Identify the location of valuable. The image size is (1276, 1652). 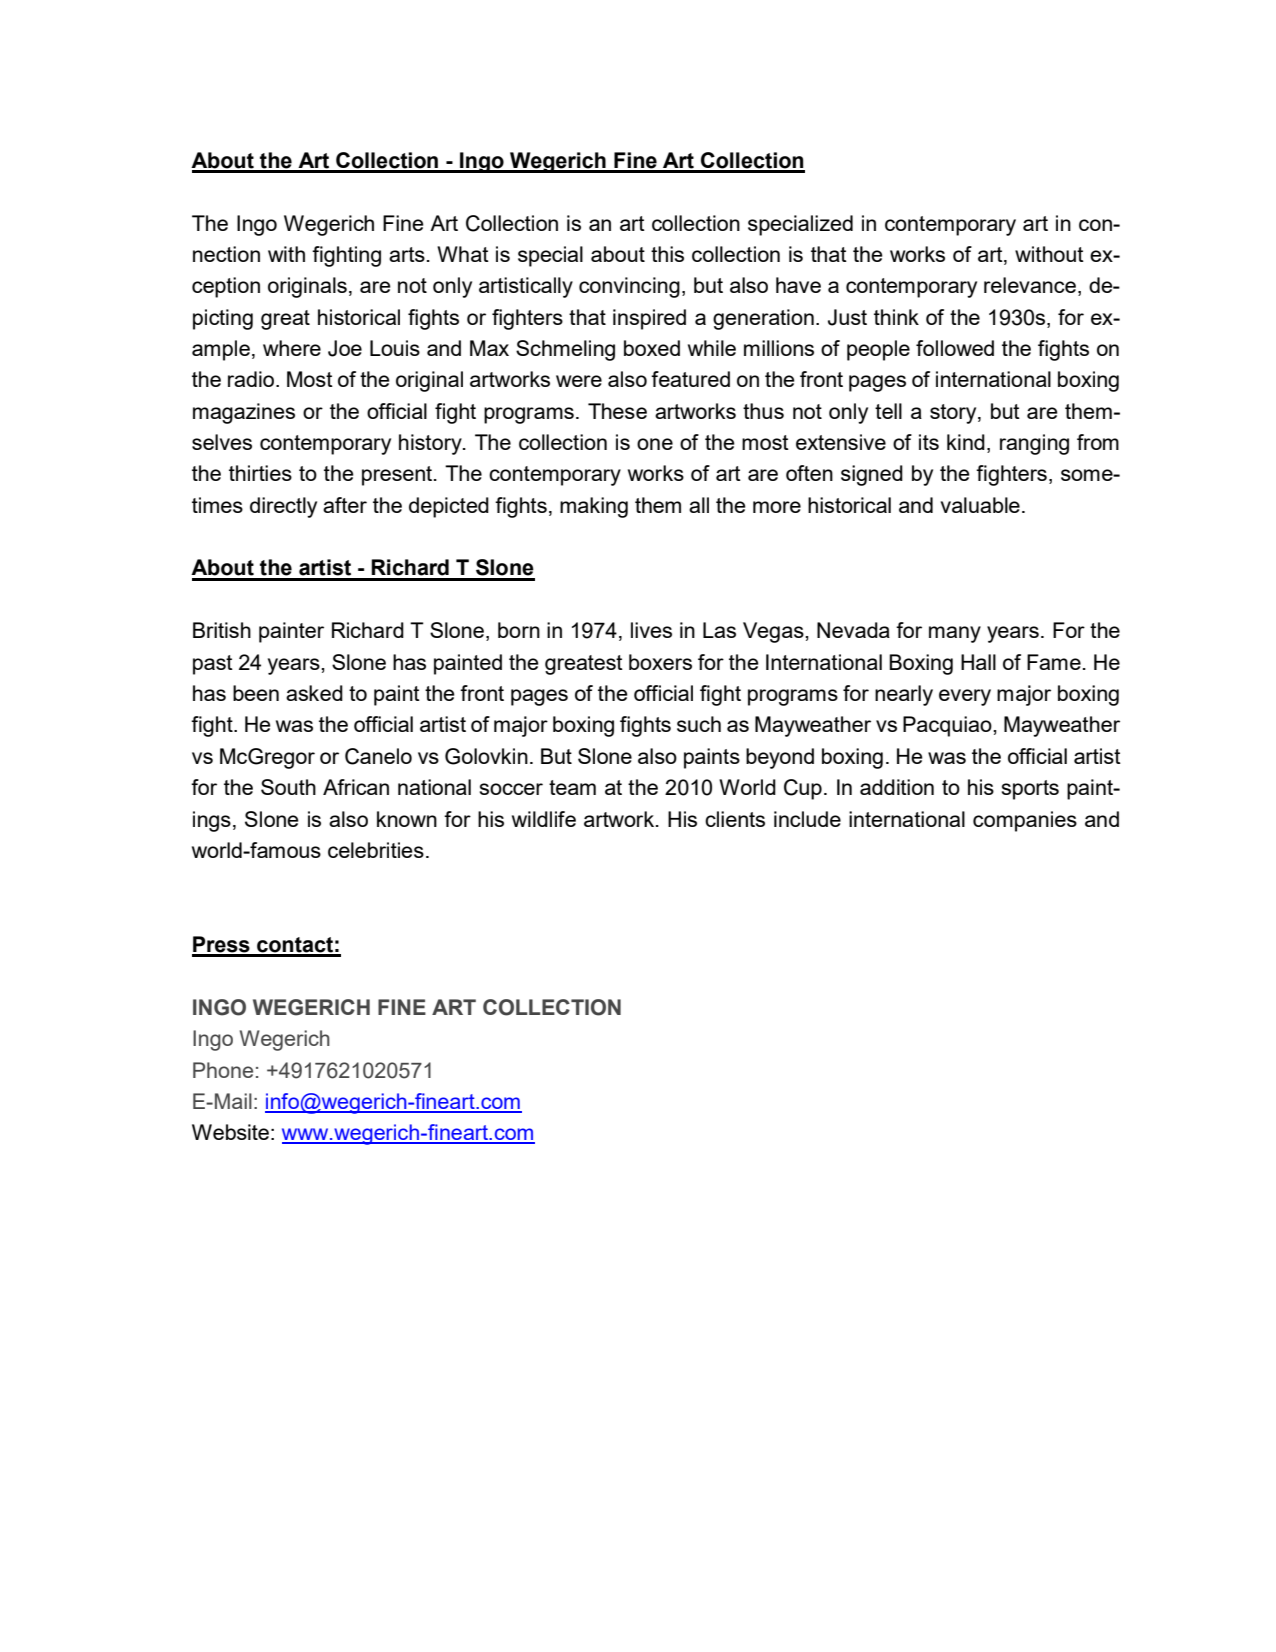
(980, 505).
